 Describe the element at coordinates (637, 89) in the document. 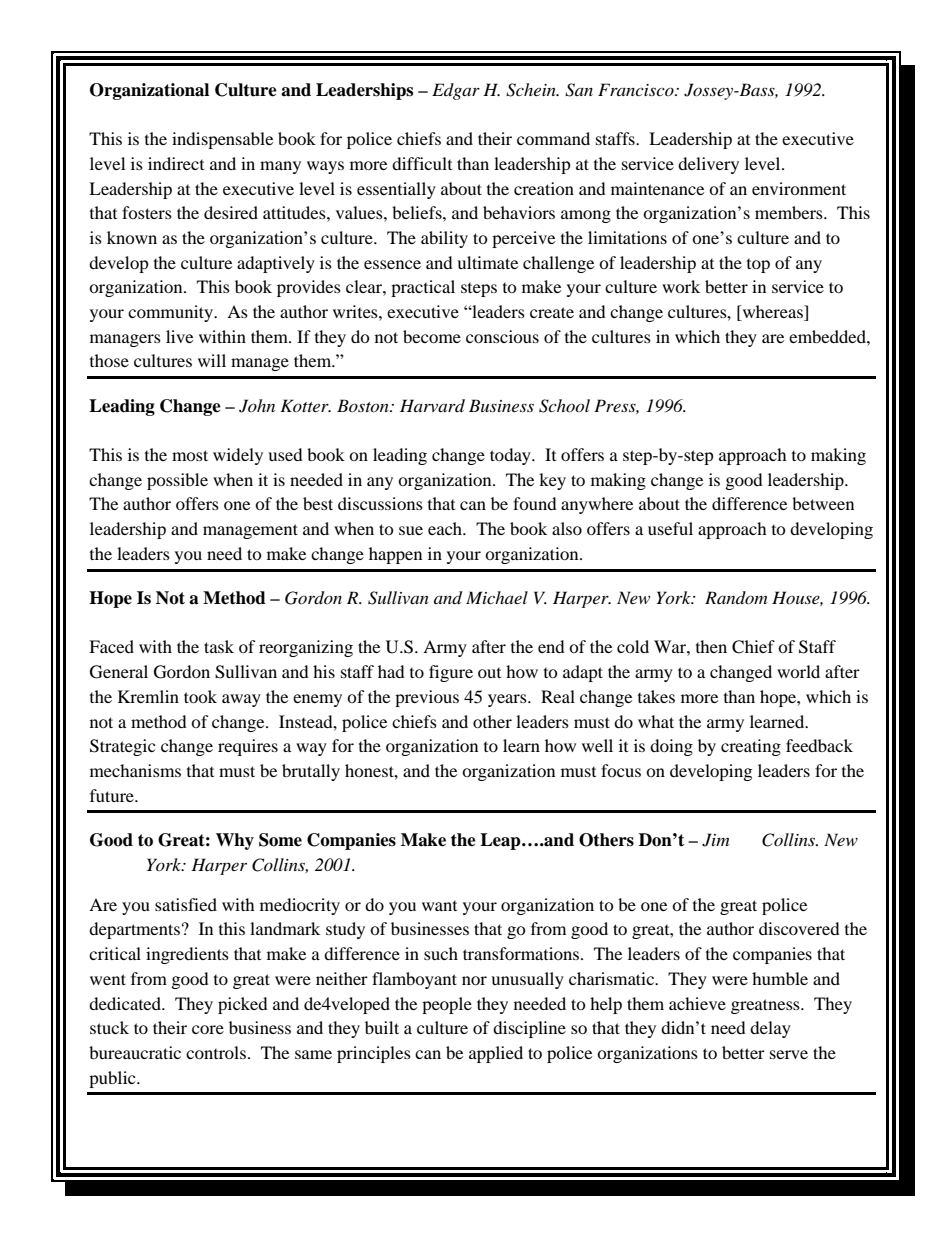

I see `Francisco` at that location.
